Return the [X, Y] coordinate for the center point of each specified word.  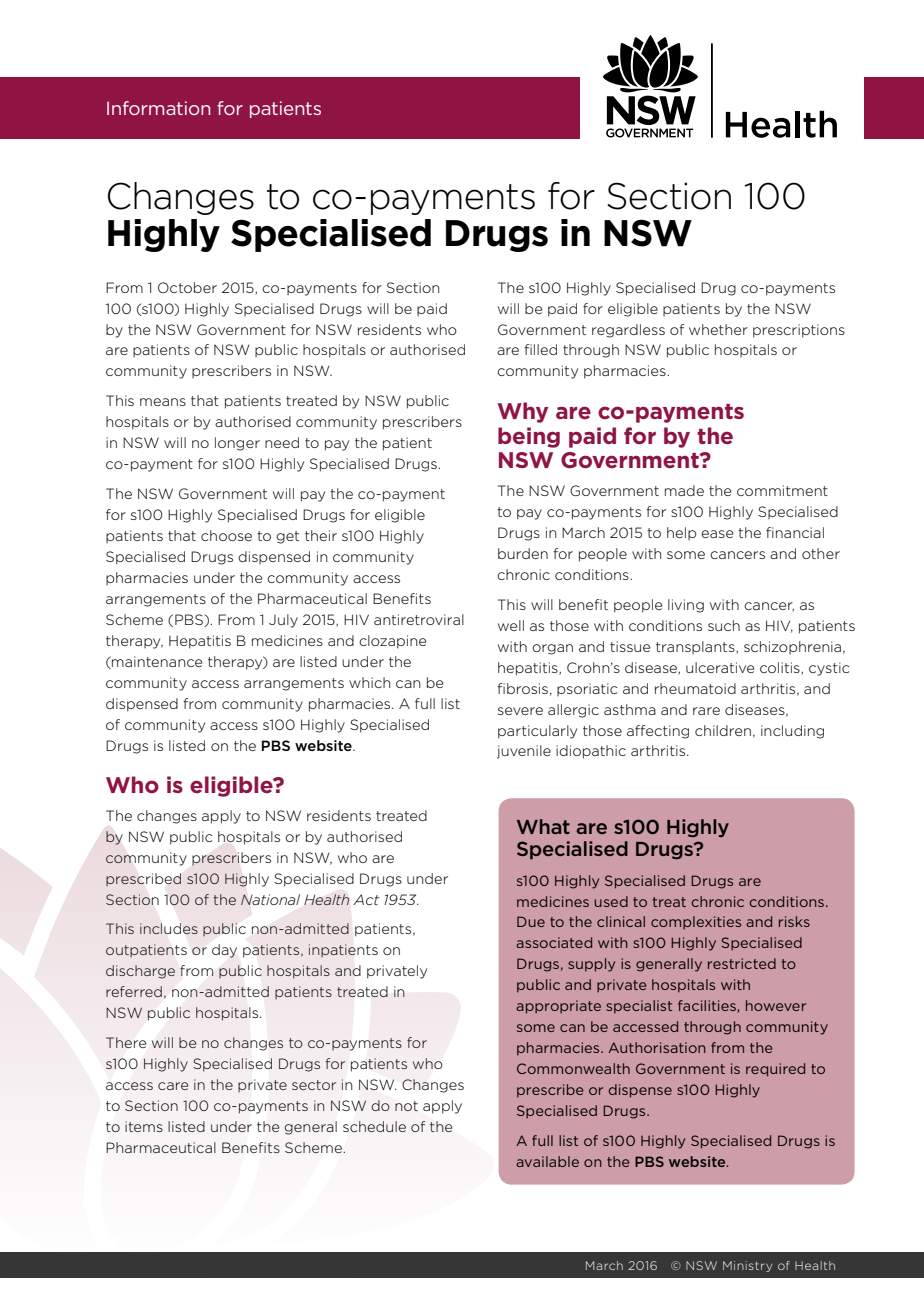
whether [718, 329]
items [144, 1126]
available [547, 1161]
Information [158, 108]
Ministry [747, 1266]
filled [541, 349]
